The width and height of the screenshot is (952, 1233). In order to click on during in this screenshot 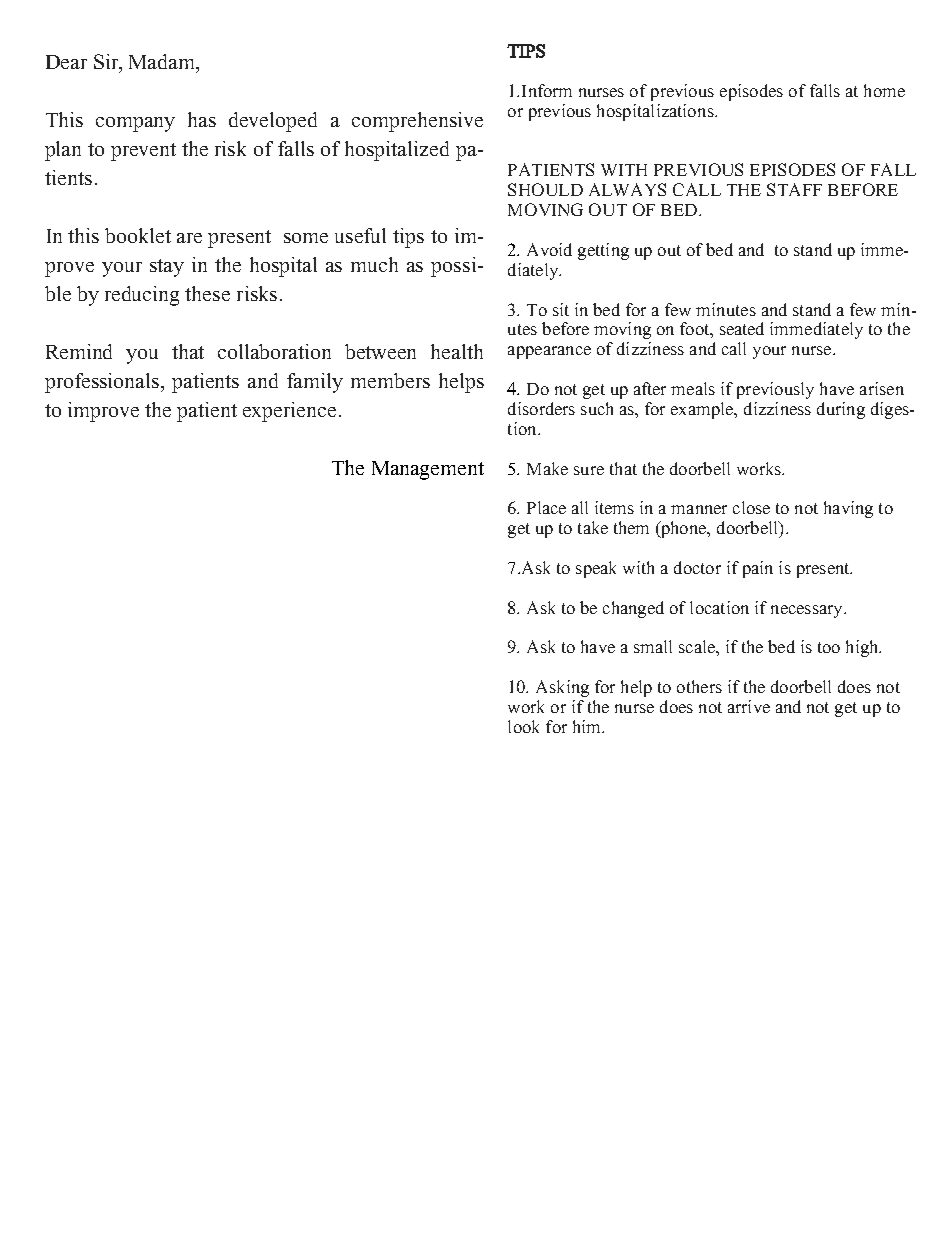, I will do `click(841, 410)`.
